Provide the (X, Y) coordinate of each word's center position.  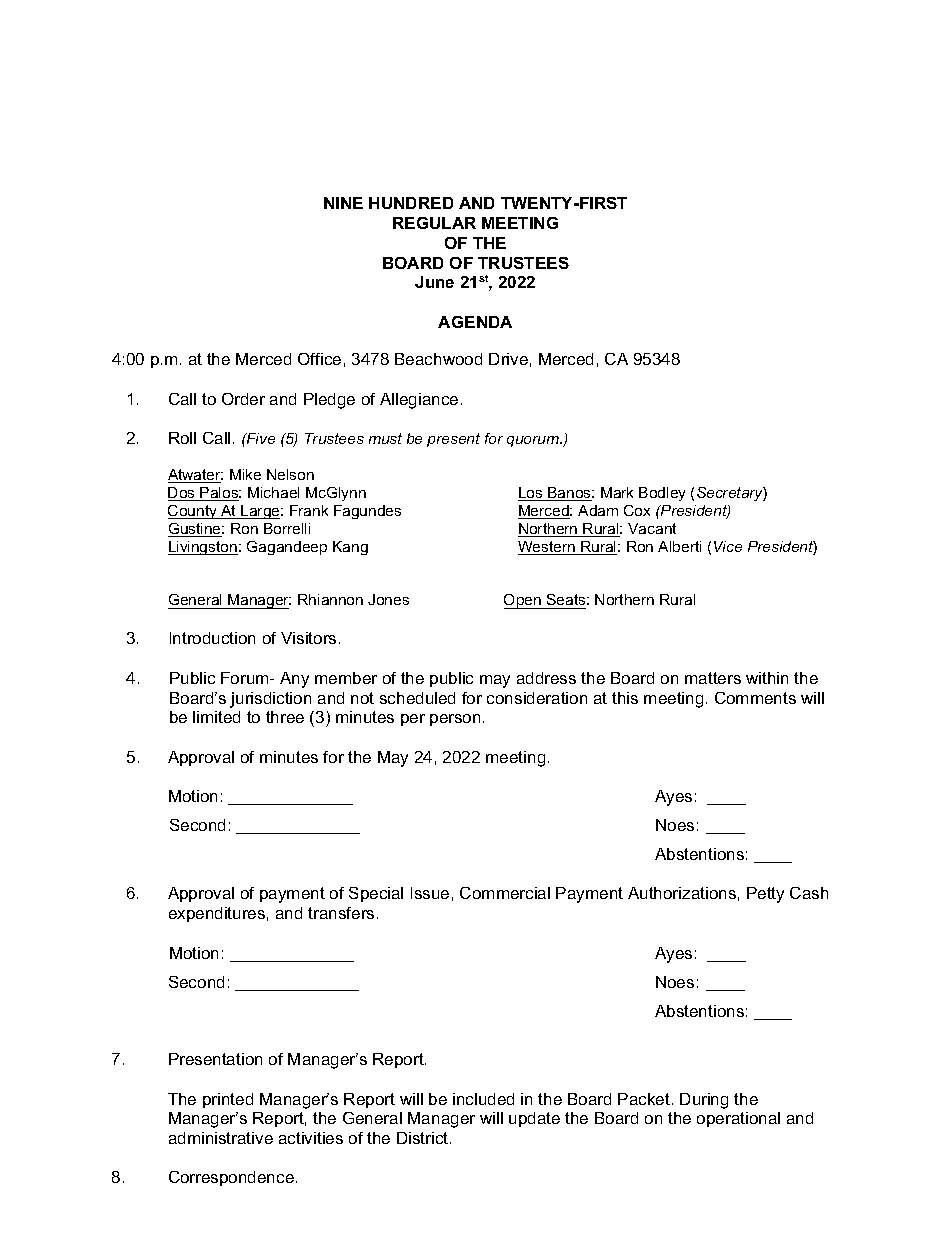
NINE (343, 203)
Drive (508, 359)
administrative (221, 1138)
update (534, 1119)
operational (738, 1119)
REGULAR (434, 223)
